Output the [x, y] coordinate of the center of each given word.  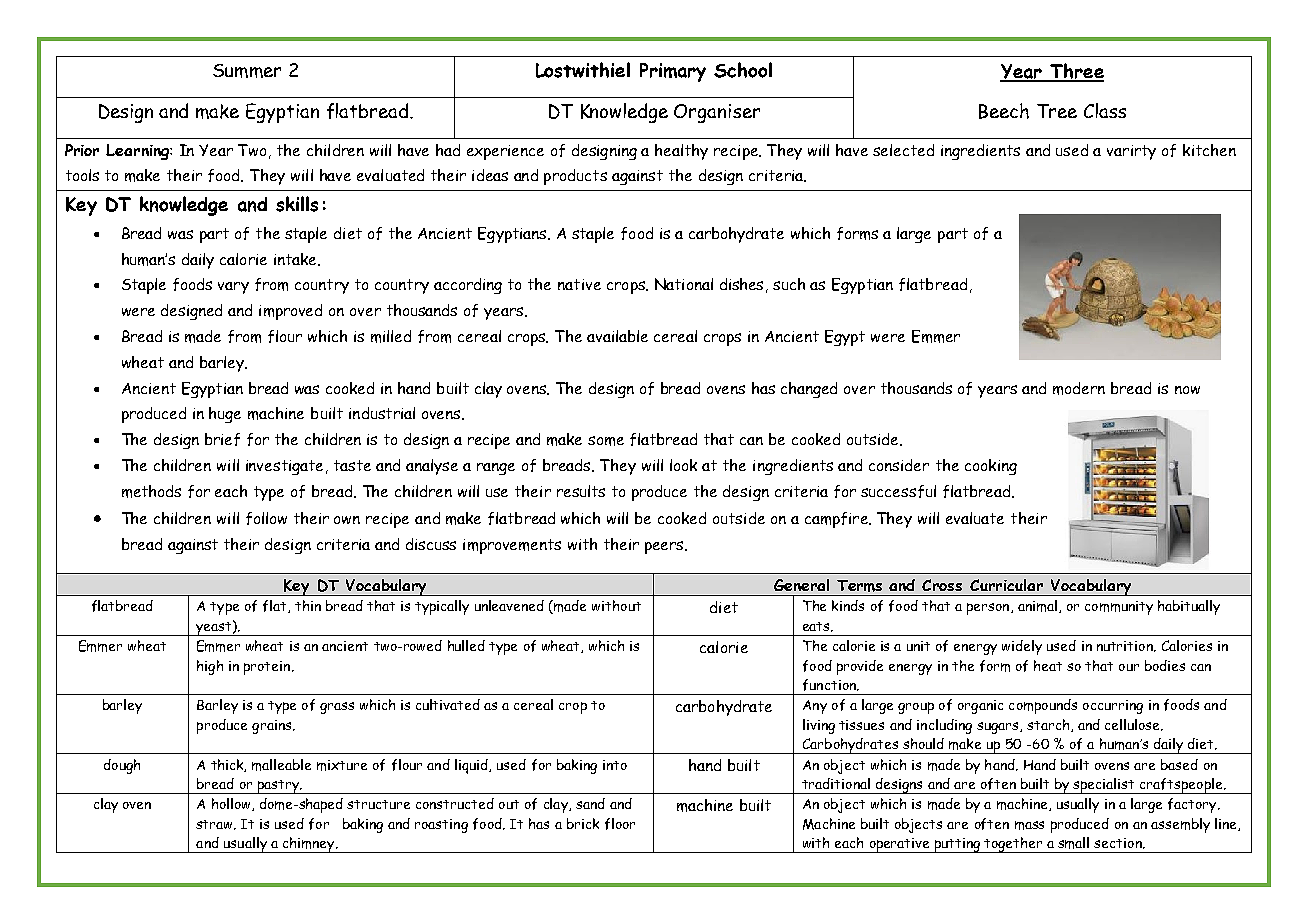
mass [1029, 825]
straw [215, 825]
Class [1105, 110]
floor [620, 824]
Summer [247, 71]
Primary [673, 72]
